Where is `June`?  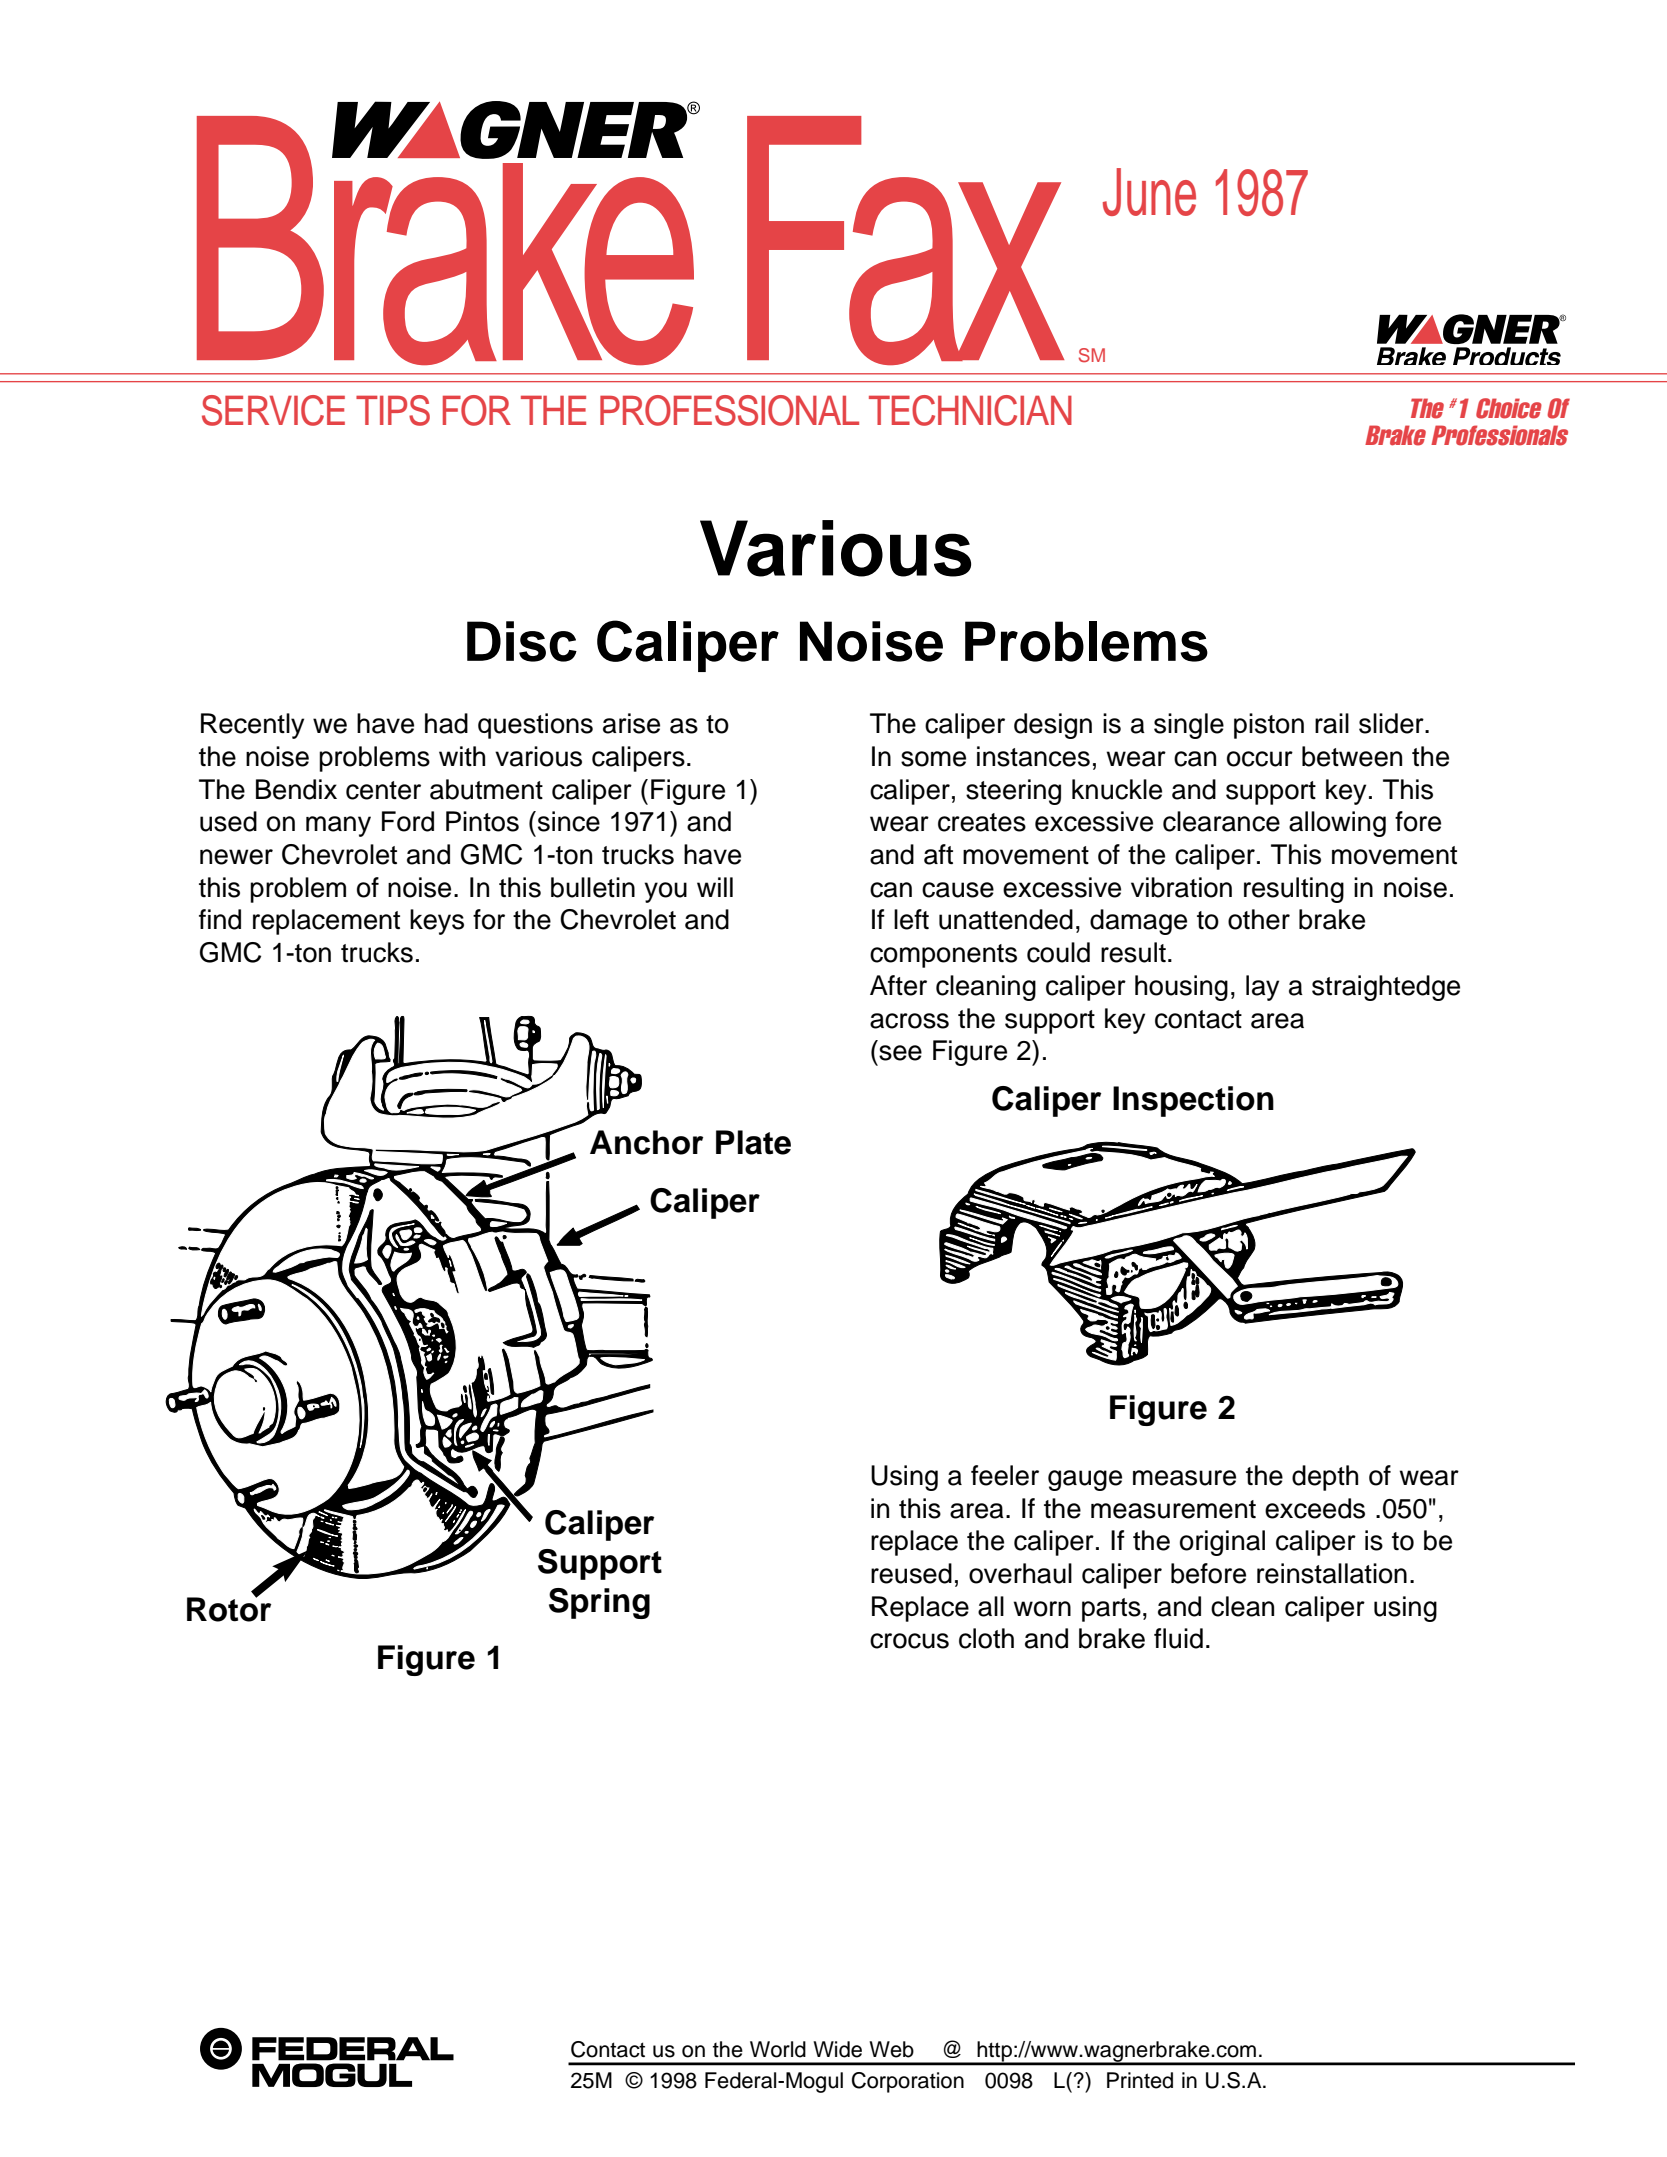
June is located at coordinates (1149, 192).
